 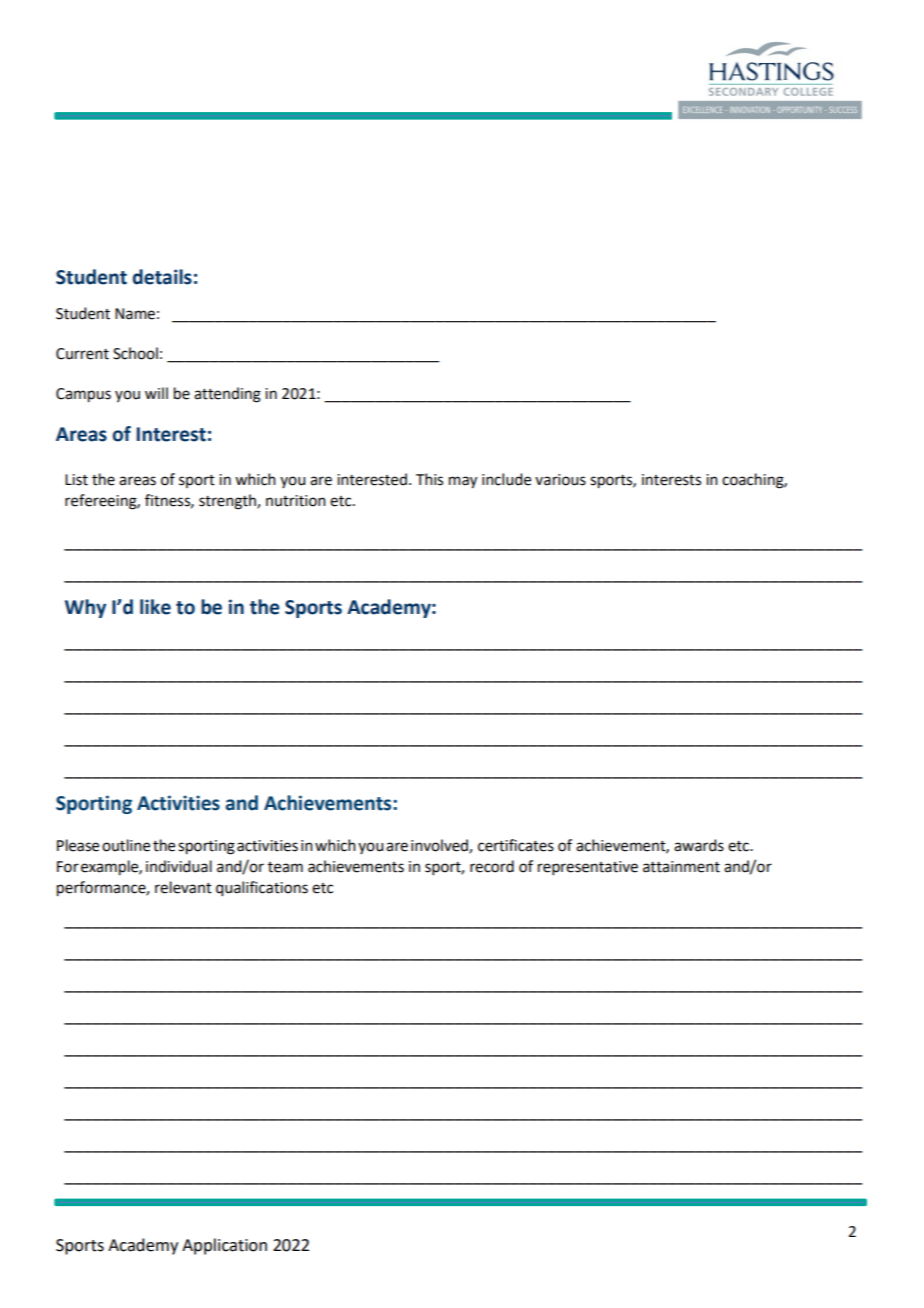 I want to click on relevant, so click(x=183, y=887).
